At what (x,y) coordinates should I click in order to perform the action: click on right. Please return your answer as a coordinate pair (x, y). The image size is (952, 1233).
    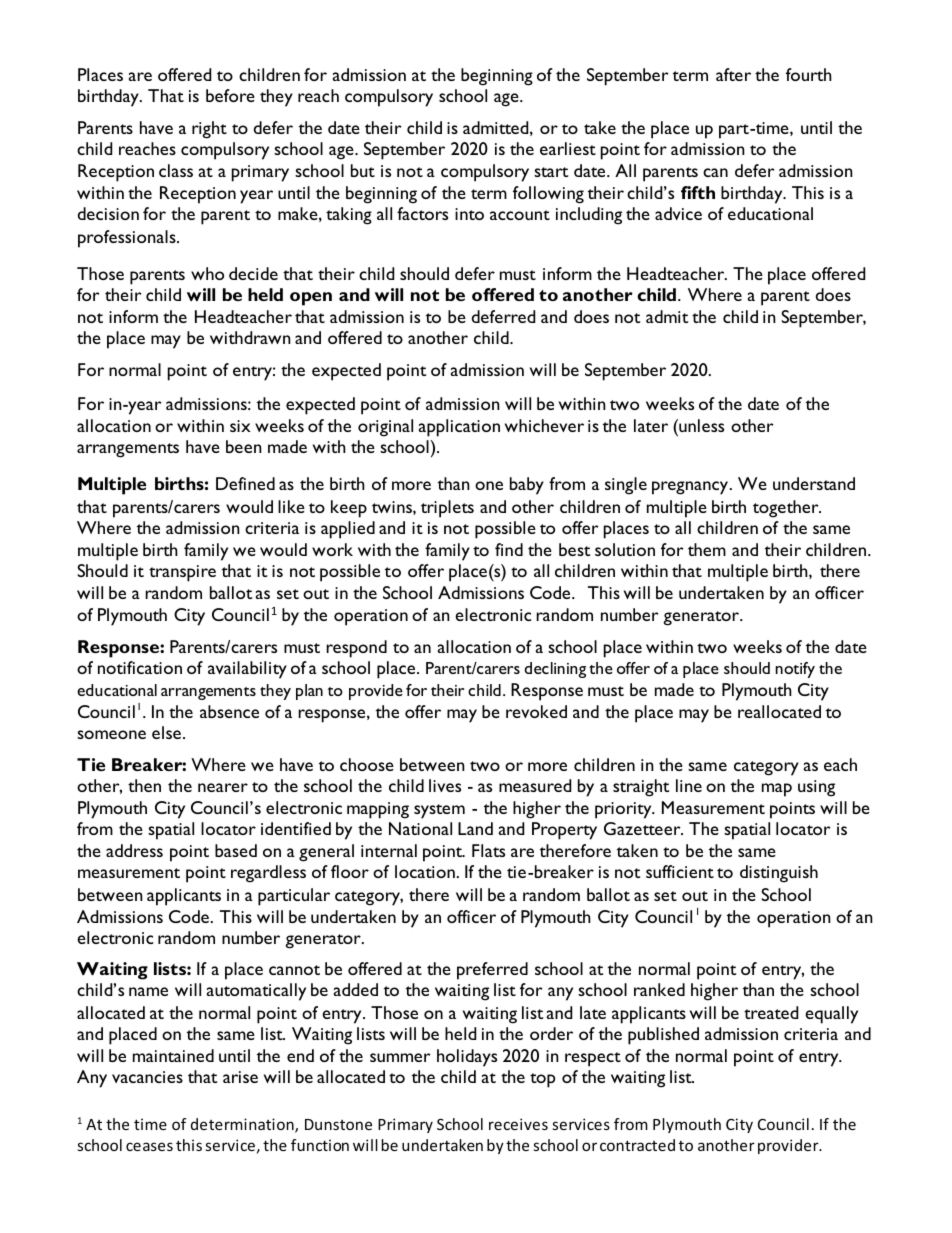
    Looking at the image, I should click on (209, 130).
